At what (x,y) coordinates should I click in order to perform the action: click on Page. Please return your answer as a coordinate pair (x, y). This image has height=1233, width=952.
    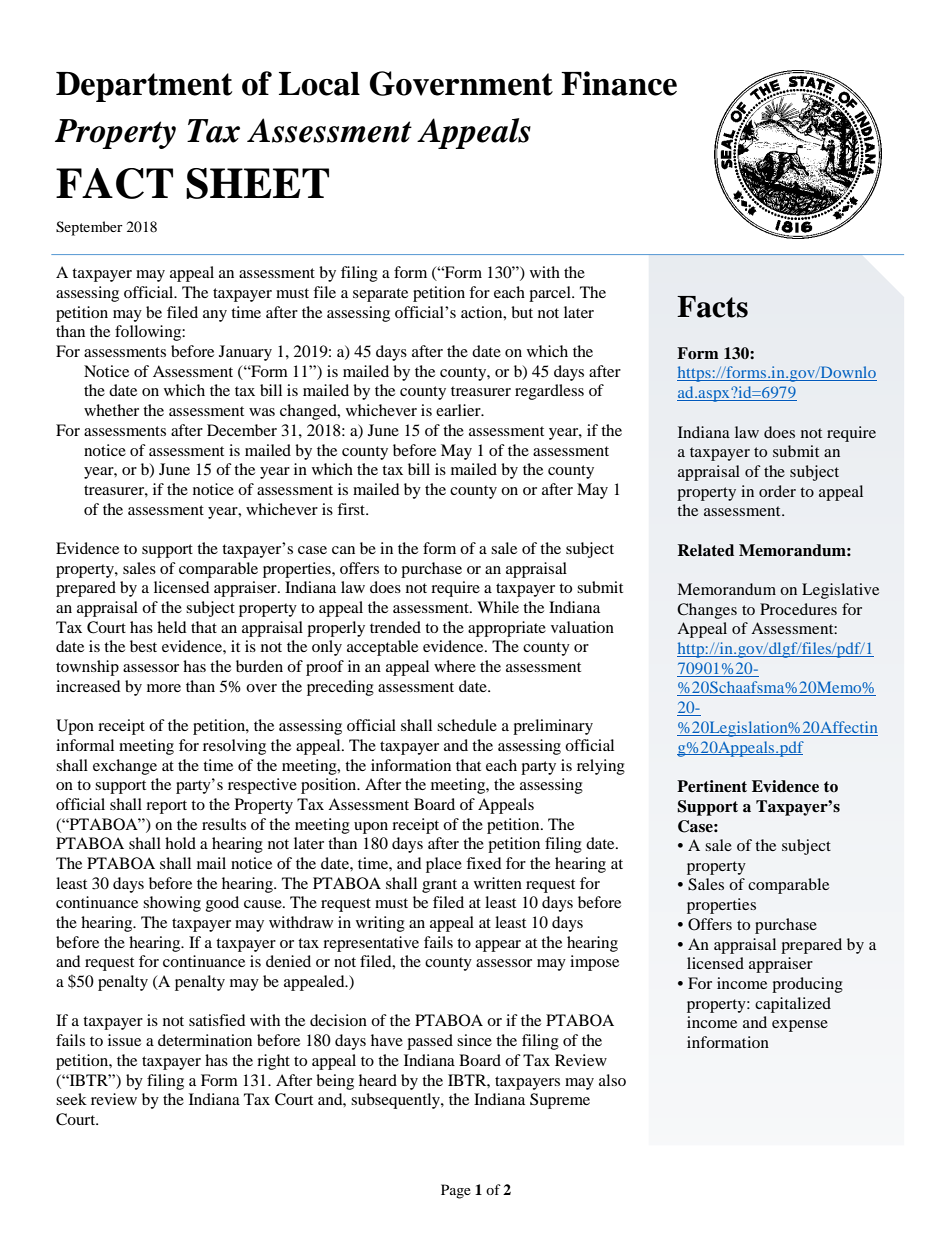
    Looking at the image, I should click on (456, 1191).
